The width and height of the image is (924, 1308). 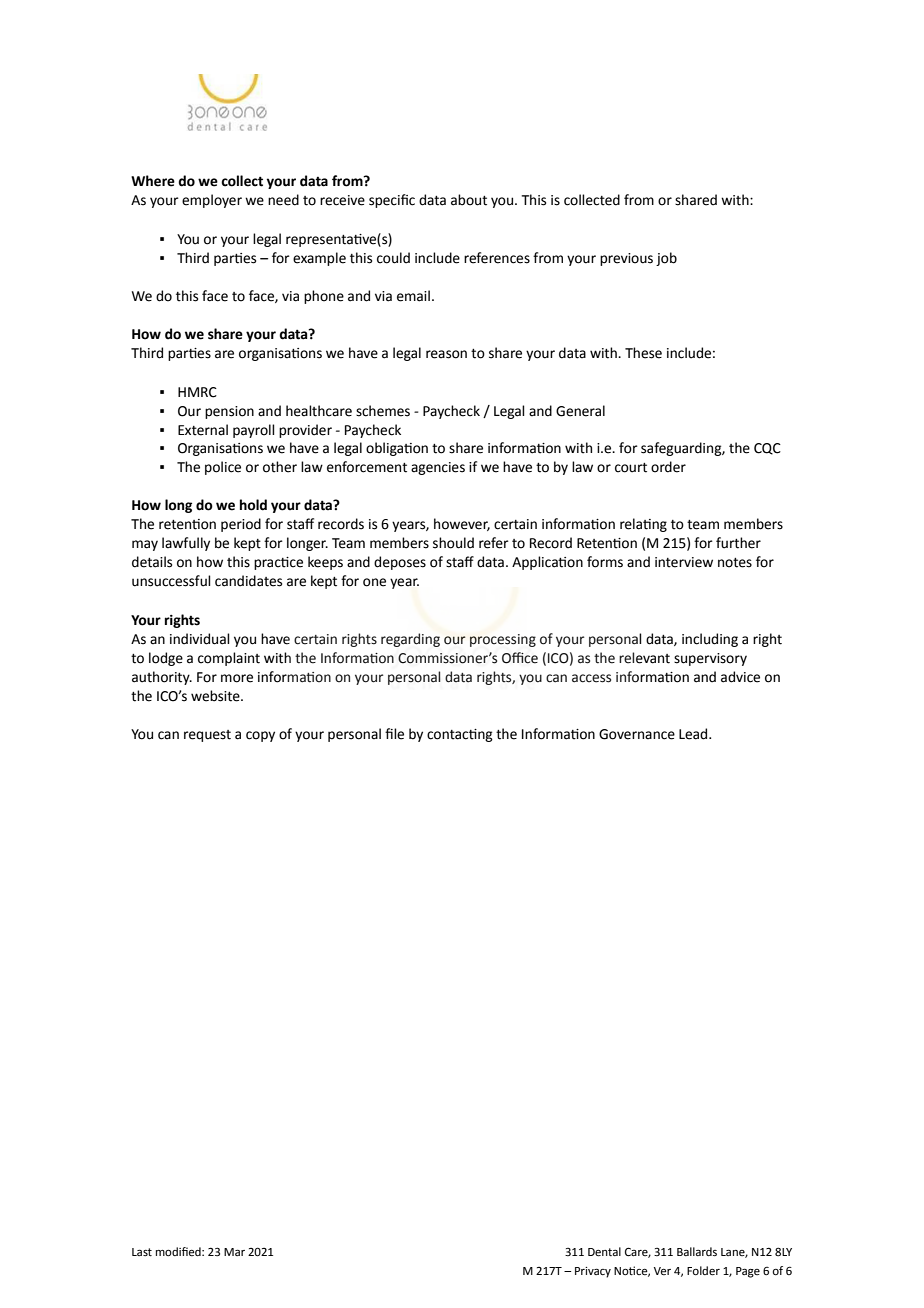 What do you see at coordinates (469, 200) in the image?
I see `about` at bounding box center [469, 200].
